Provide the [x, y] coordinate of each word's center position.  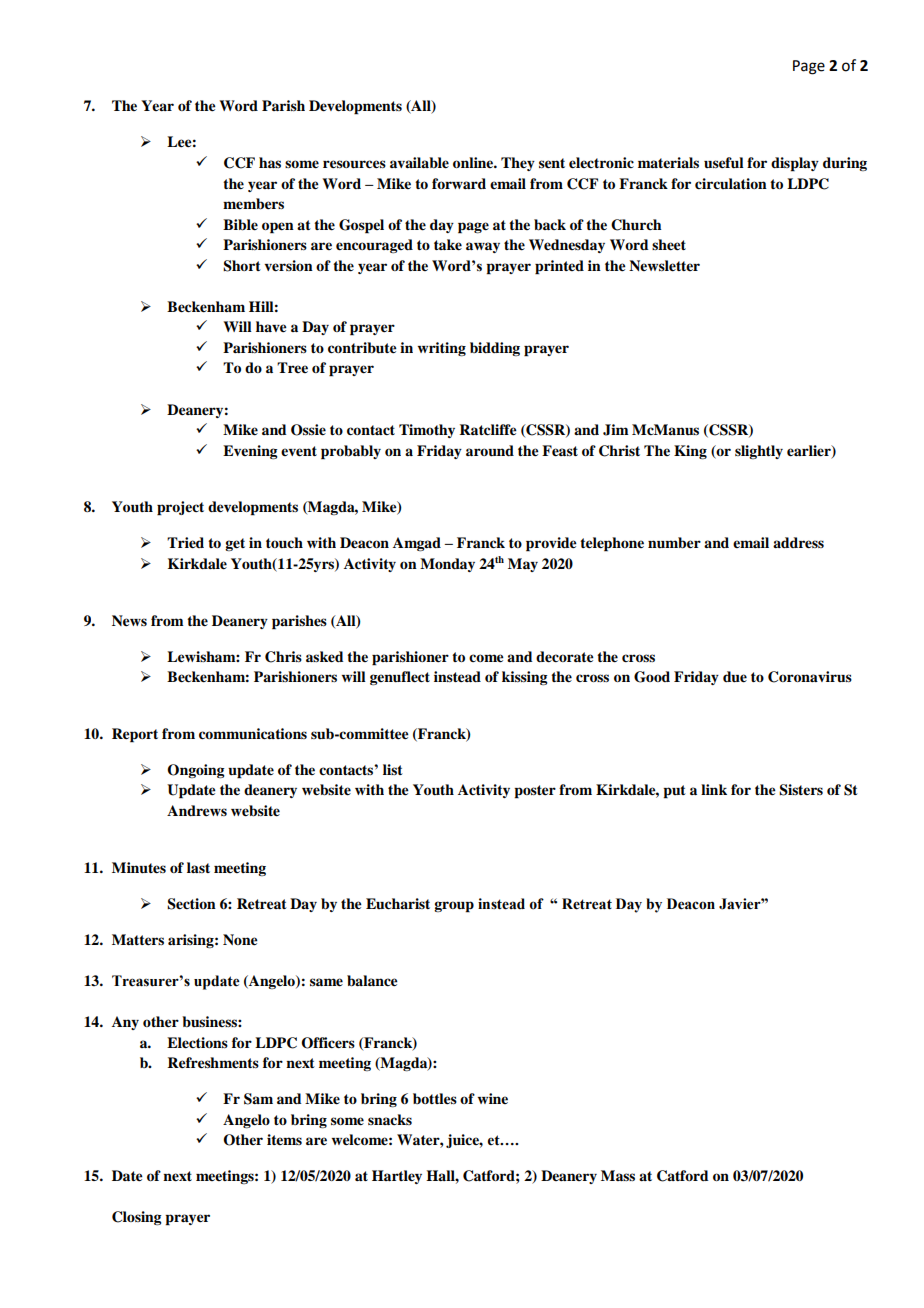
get [235, 544]
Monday [447, 565]
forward [459, 183]
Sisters [801, 790]
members [253, 204]
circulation [731, 183]
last [198, 867]
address [798, 543]
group [454, 907]
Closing [137, 1218]
